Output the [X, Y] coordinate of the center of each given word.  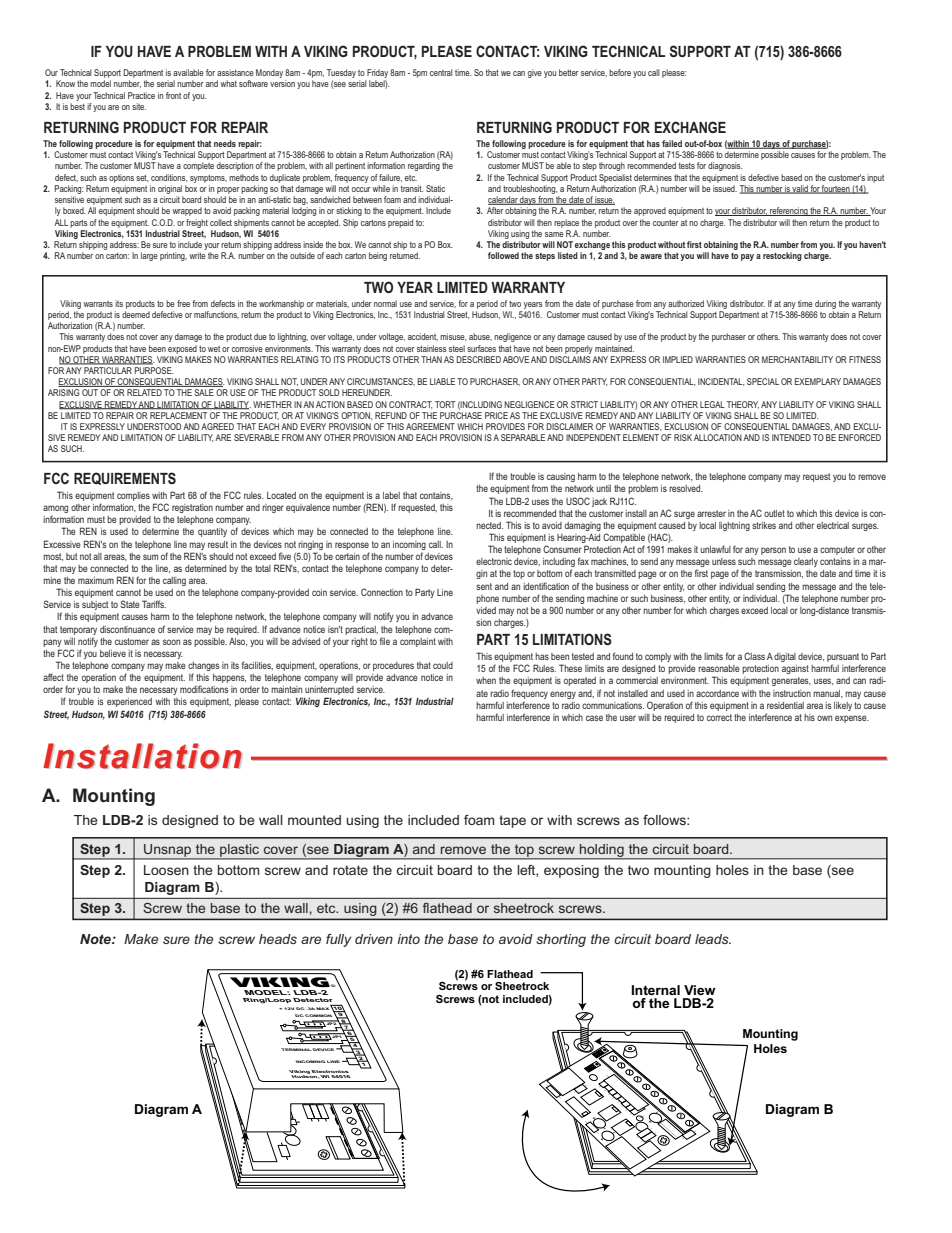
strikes [764, 525]
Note [96, 939]
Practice [141, 95]
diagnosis [725, 166]
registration [192, 508]
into [408, 939]
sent [484, 586]
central [441, 72]
